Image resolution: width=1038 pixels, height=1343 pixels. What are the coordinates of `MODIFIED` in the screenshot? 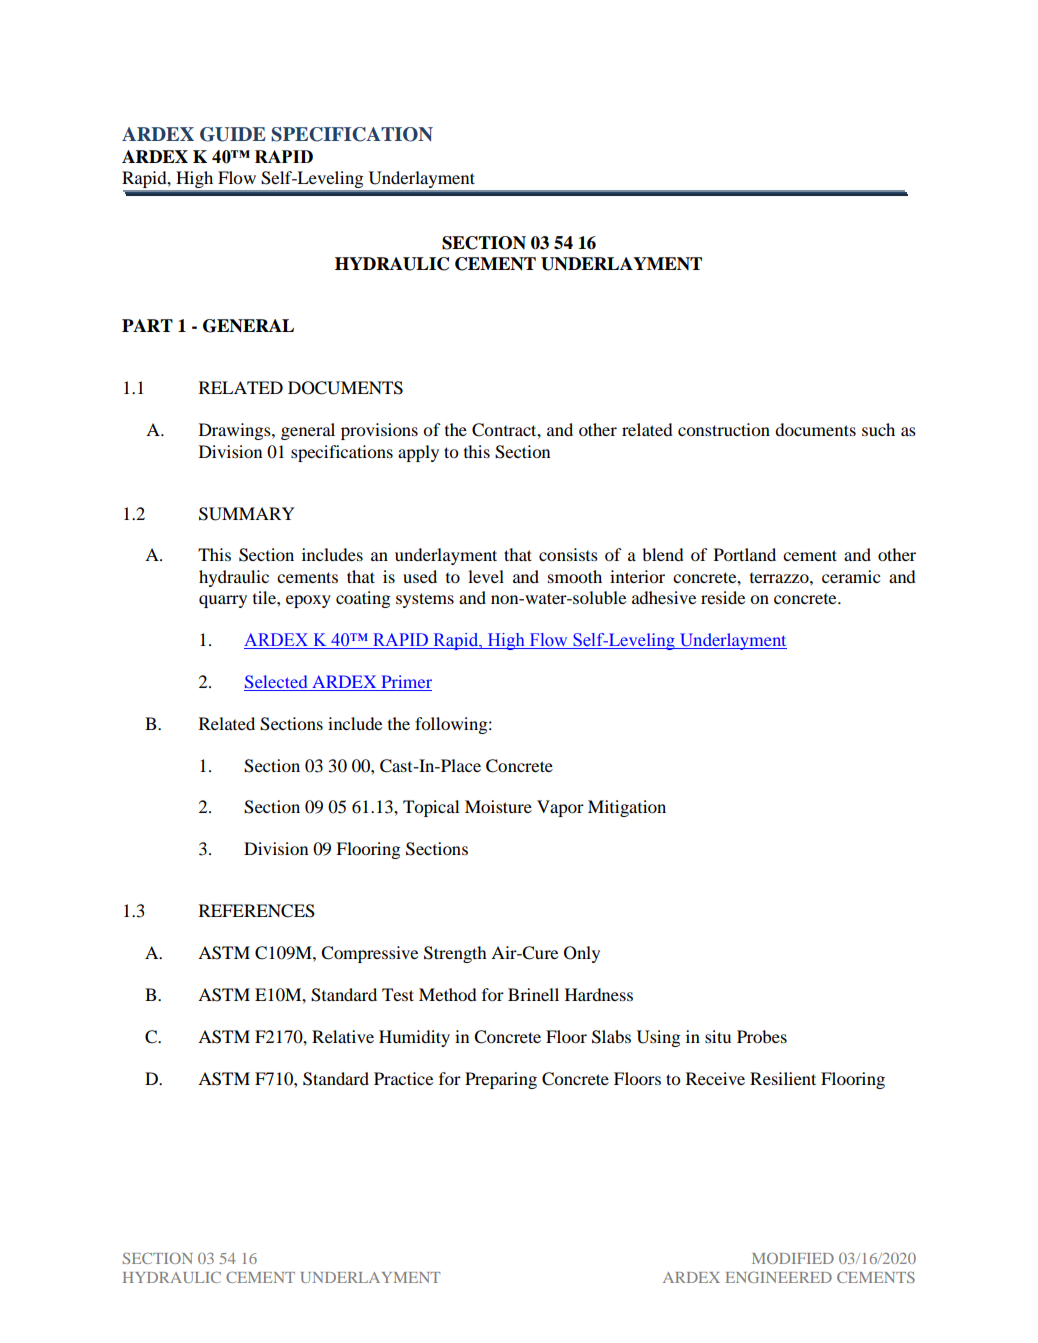 It's located at (793, 1258).
